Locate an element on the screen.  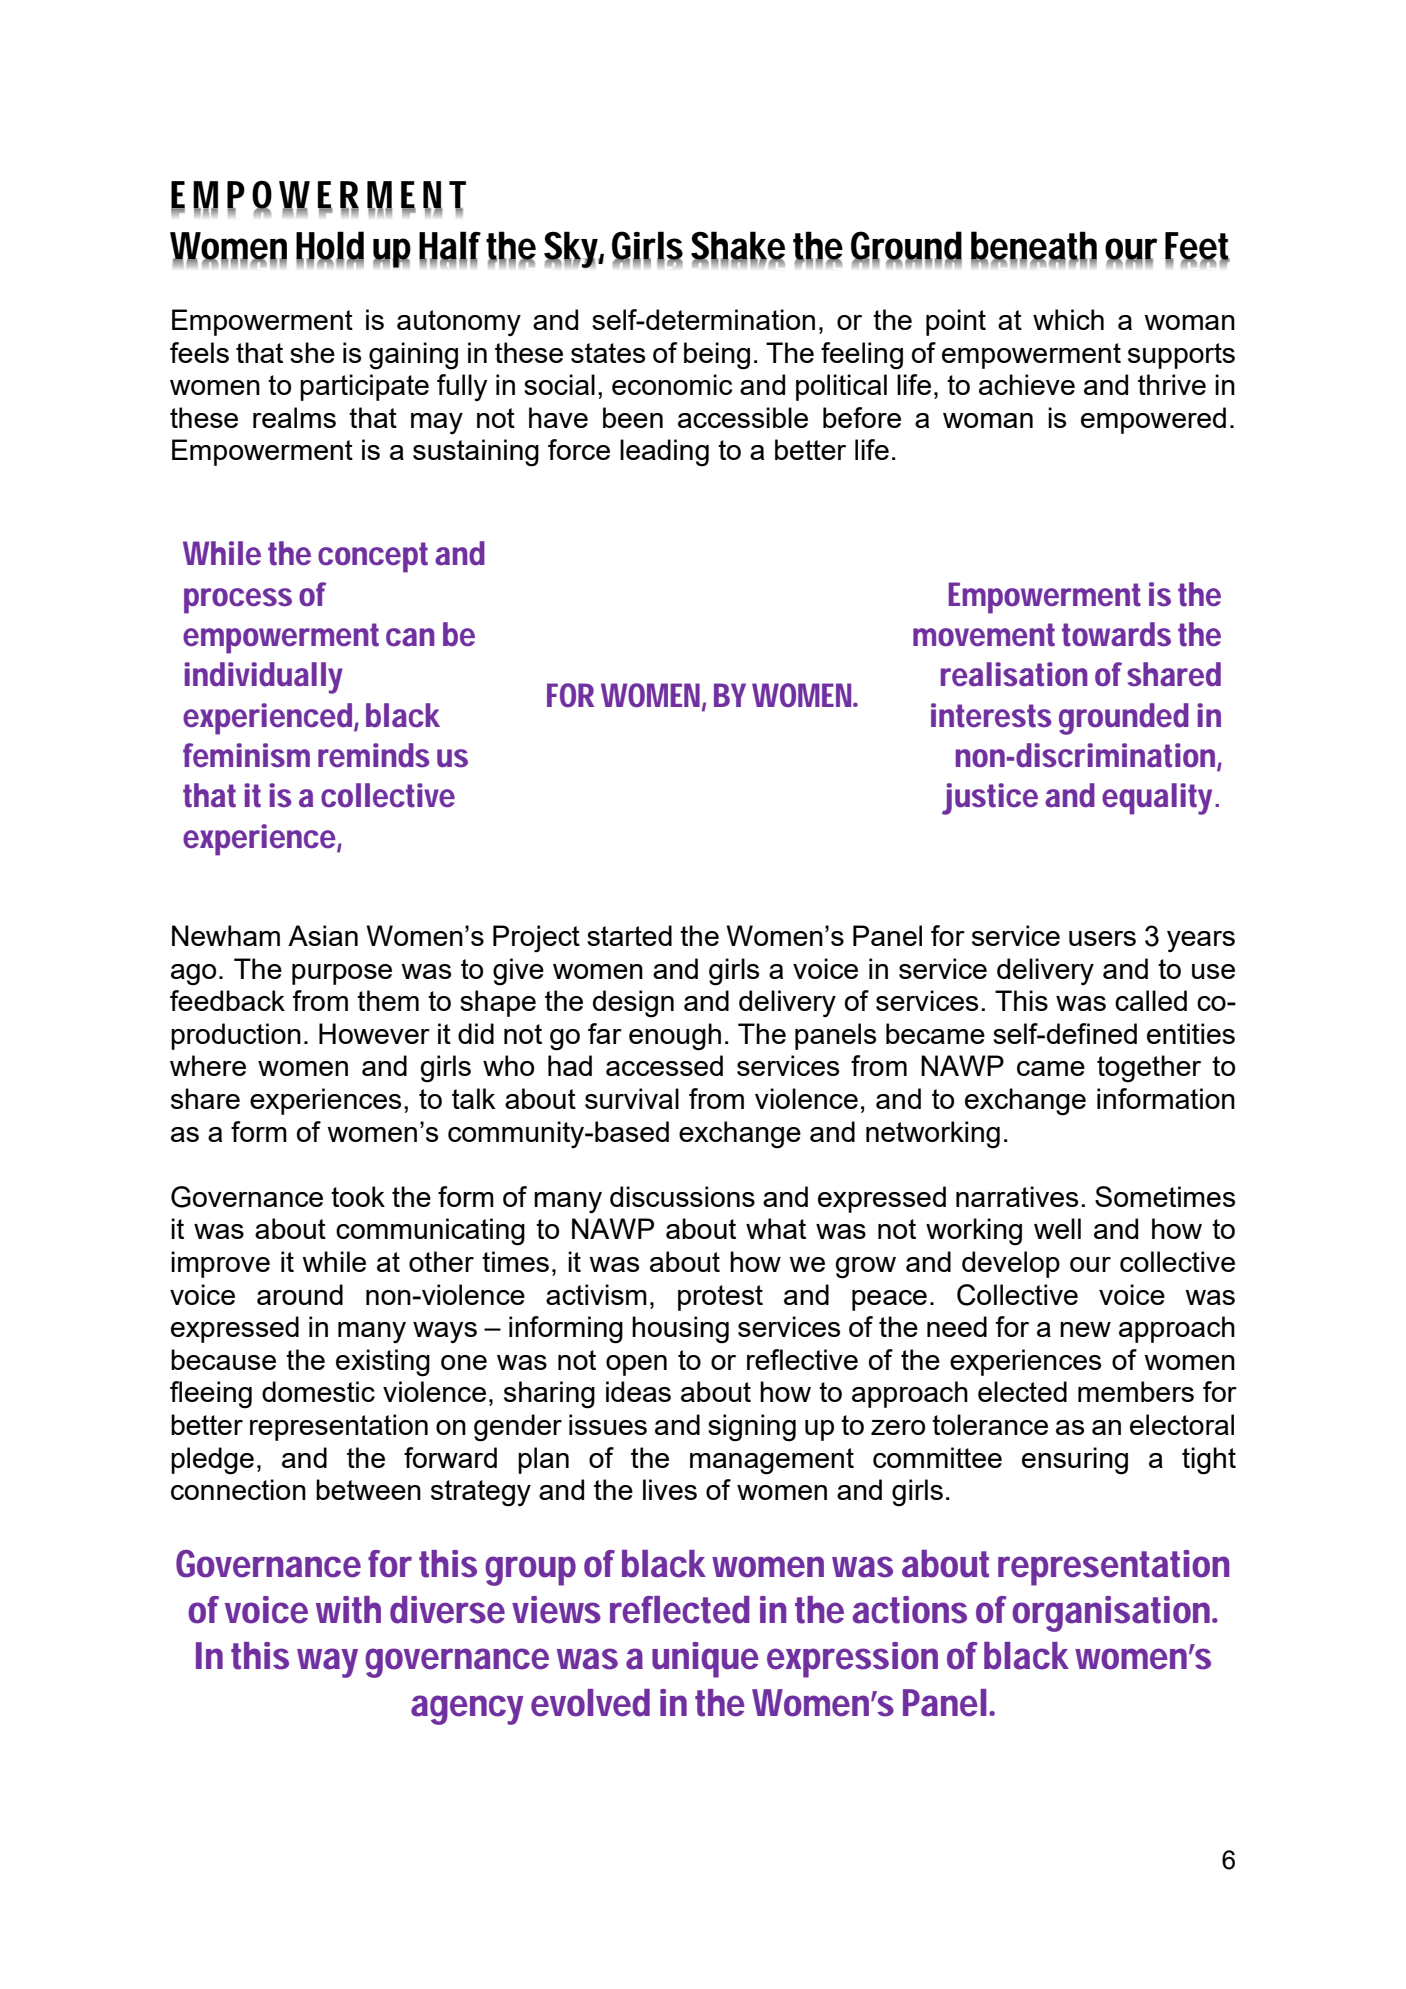
with is located at coordinates (348, 1610).
